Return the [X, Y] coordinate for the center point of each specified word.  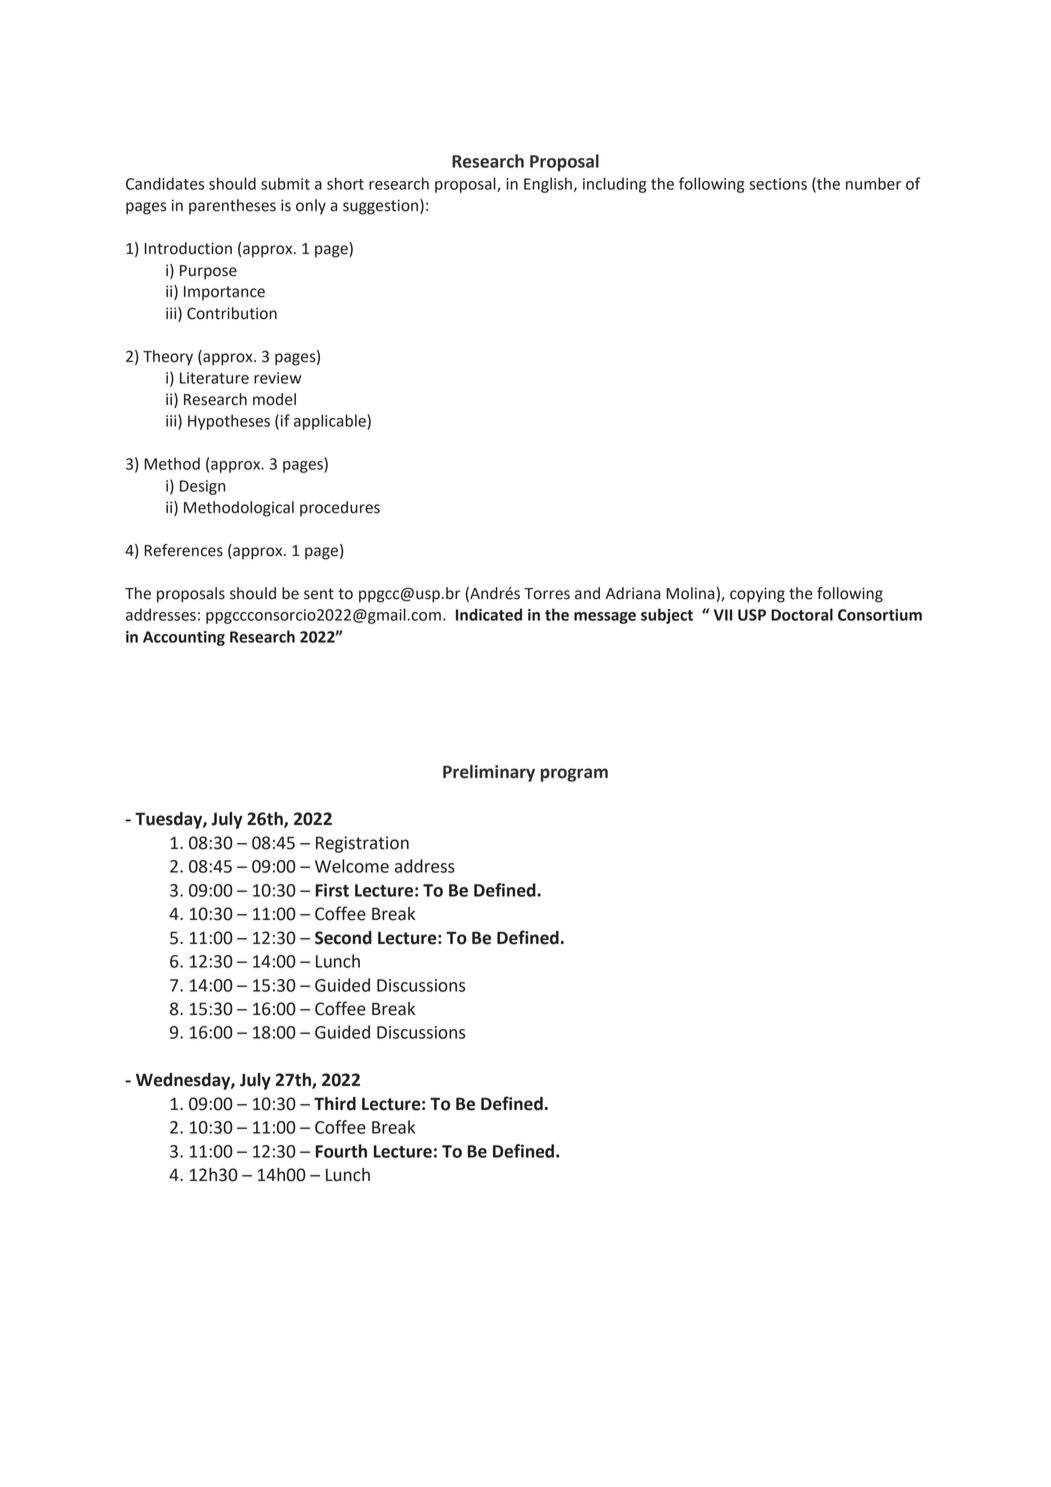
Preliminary [489, 773]
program [574, 775]
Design [202, 487]
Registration [362, 844]
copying [757, 595]
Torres [547, 594]
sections [778, 184]
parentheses [232, 207]
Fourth [341, 1151]
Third [335, 1104]
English [548, 185]
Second [343, 938]
